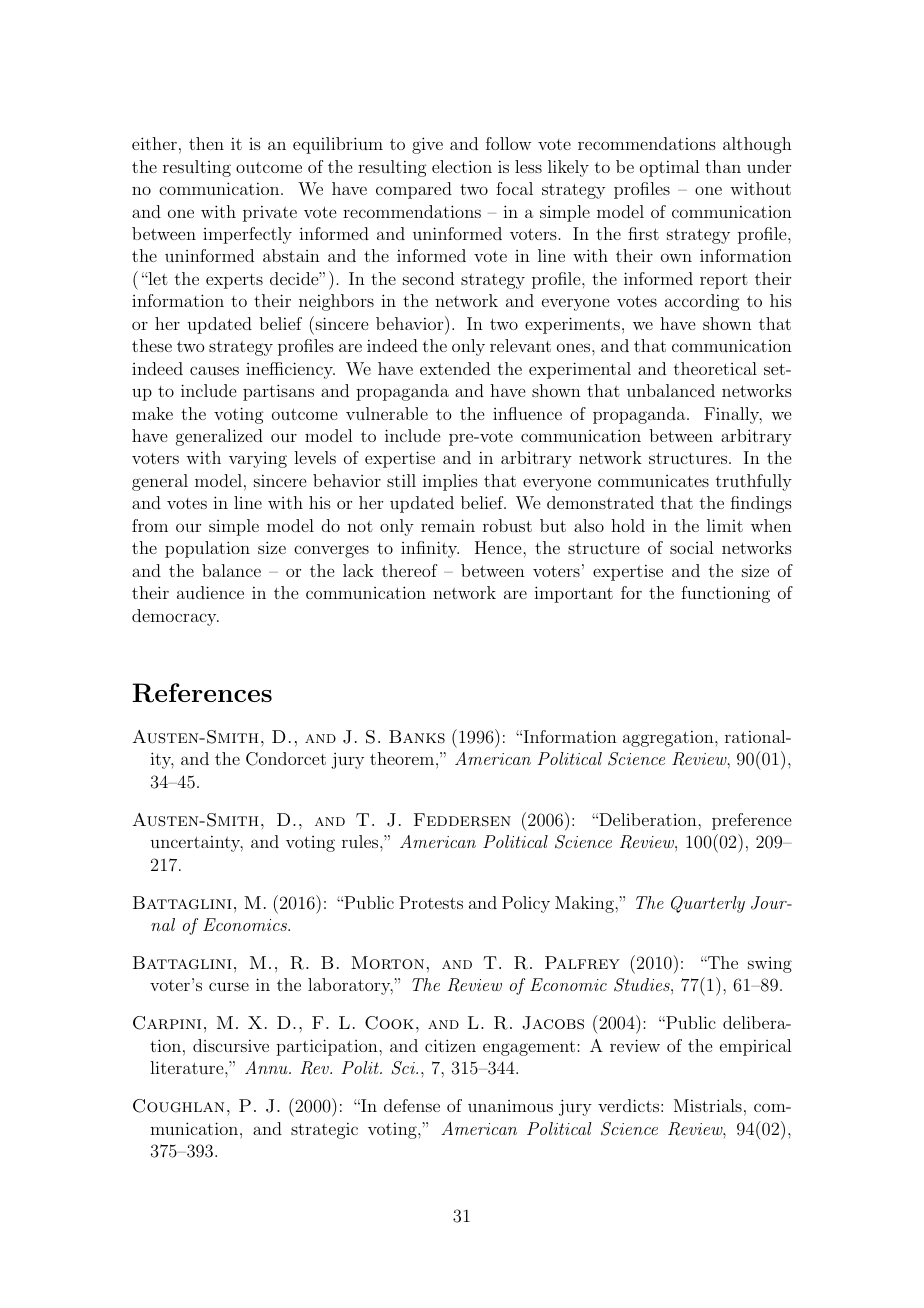  I want to click on theoretical, so click(715, 368).
